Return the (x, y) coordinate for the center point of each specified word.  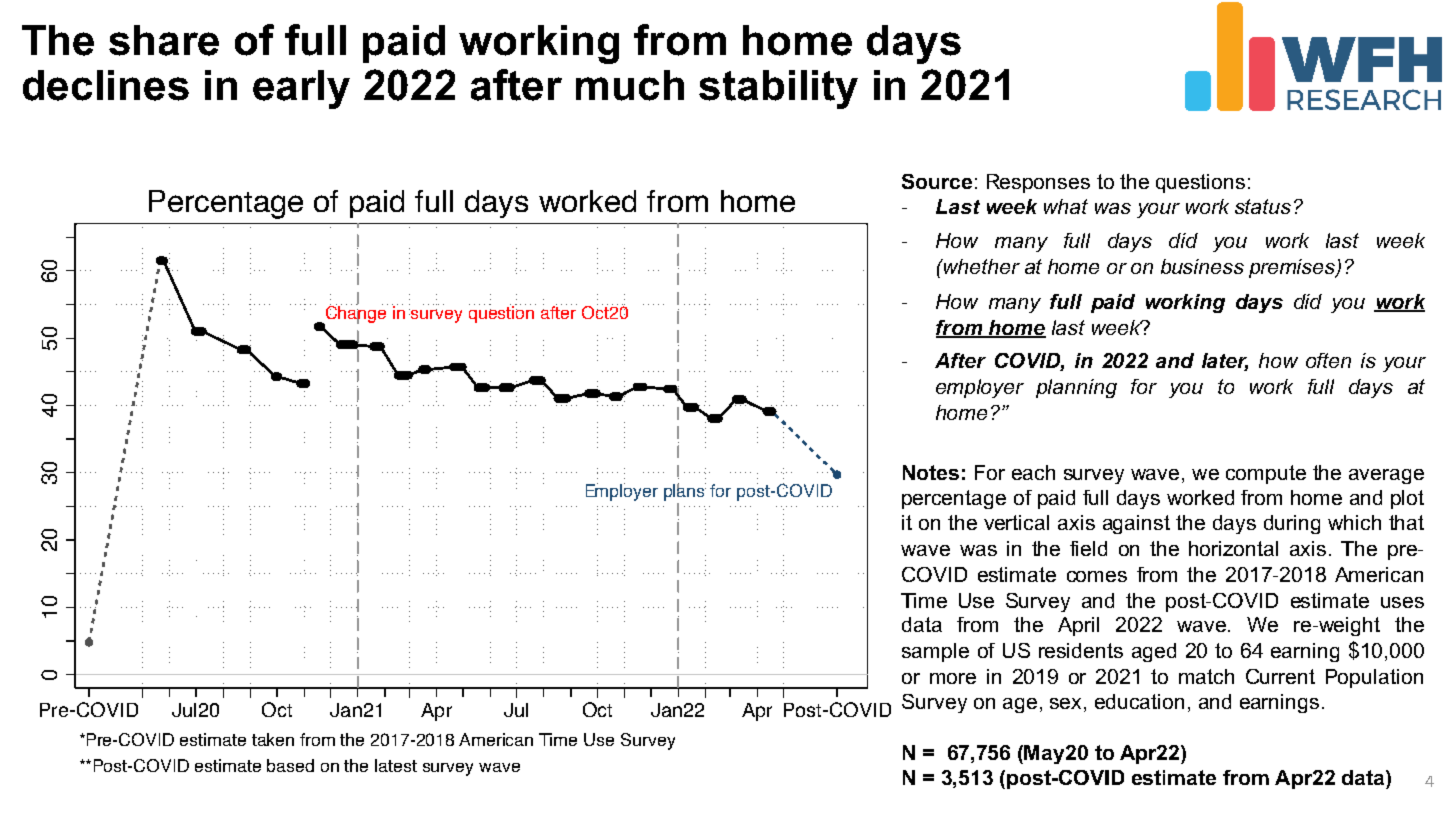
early (301, 89)
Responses (1038, 183)
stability (778, 89)
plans (685, 492)
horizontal (1233, 548)
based (290, 765)
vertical (1016, 522)
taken (273, 739)
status (1263, 206)
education (1139, 701)
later (1225, 362)
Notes (931, 472)
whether (981, 266)
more (953, 678)
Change (356, 314)
